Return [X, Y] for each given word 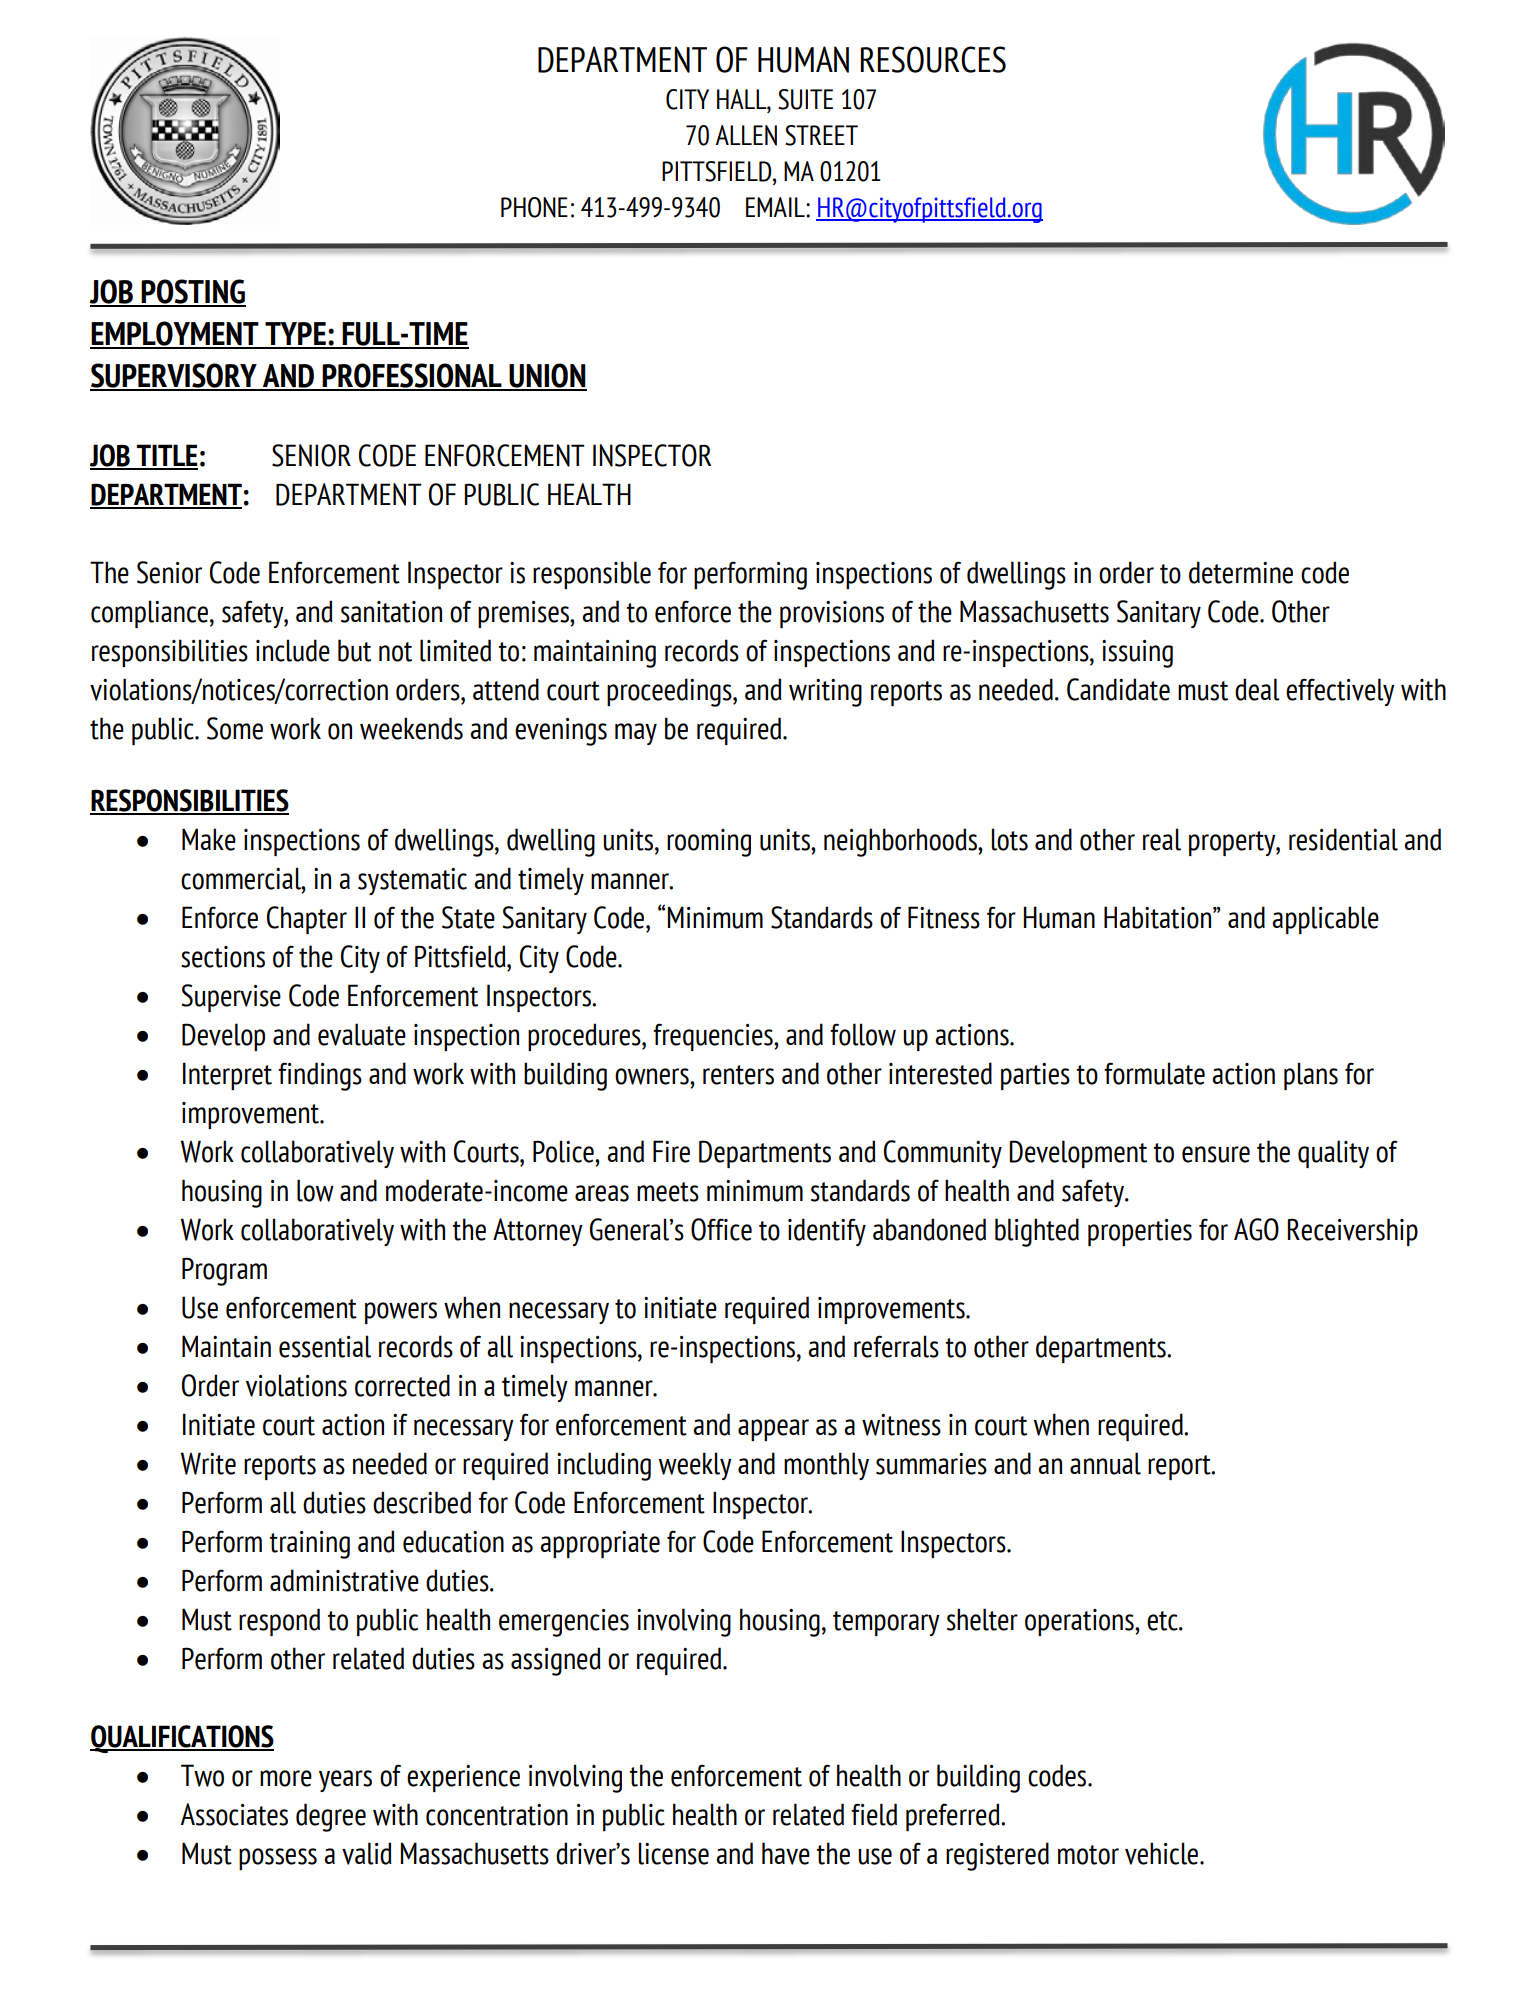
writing [825, 693]
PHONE [534, 207]
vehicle [1163, 1853]
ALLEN [746, 135]
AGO [1256, 1229]
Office [721, 1229]
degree [331, 1817]
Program [224, 1271]
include [293, 650]
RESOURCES [933, 59]
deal [1257, 689]
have [786, 1853]
